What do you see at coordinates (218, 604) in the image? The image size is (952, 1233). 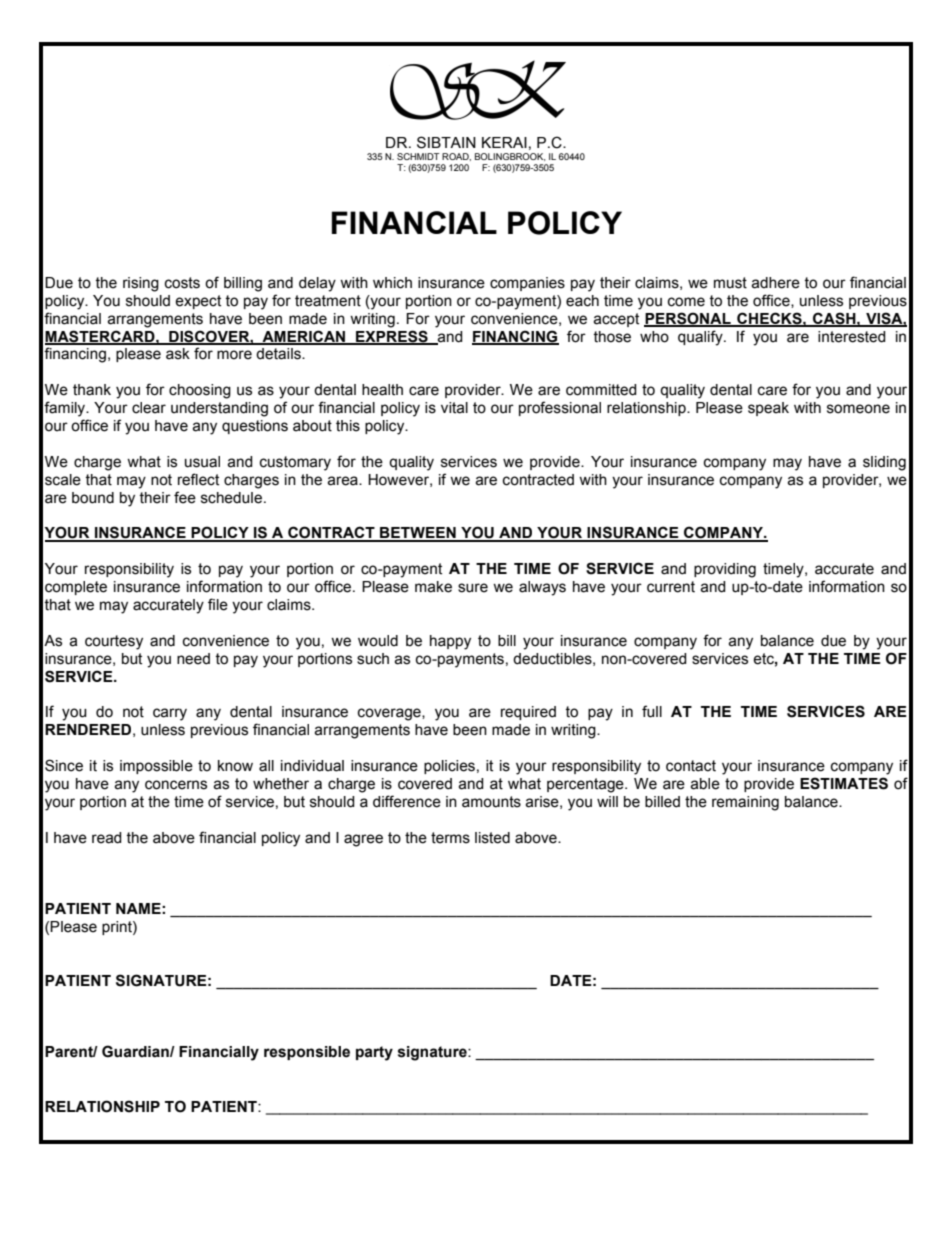 I see `file` at bounding box center [218, 604].
